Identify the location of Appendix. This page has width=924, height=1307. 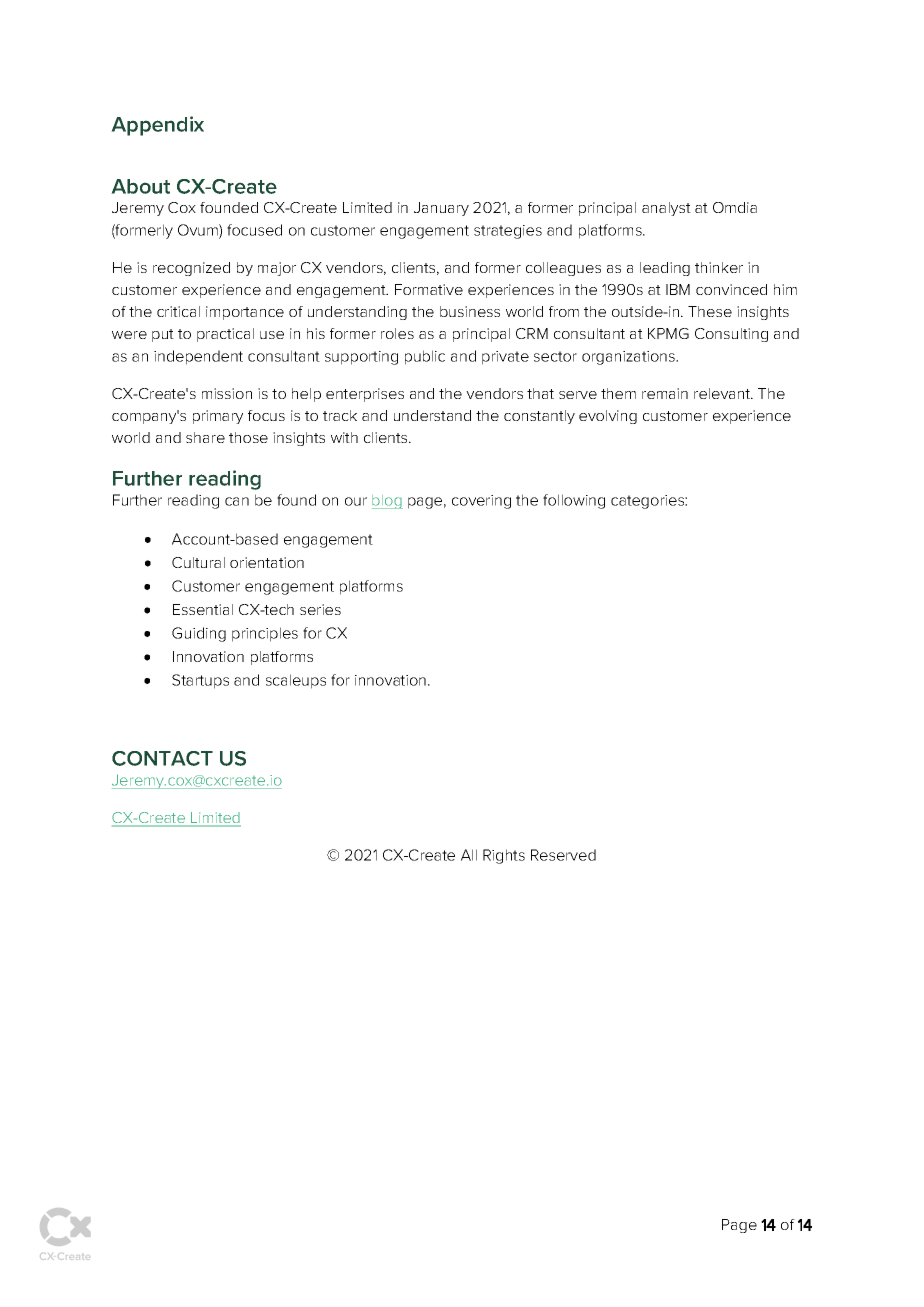
(157, 126).
